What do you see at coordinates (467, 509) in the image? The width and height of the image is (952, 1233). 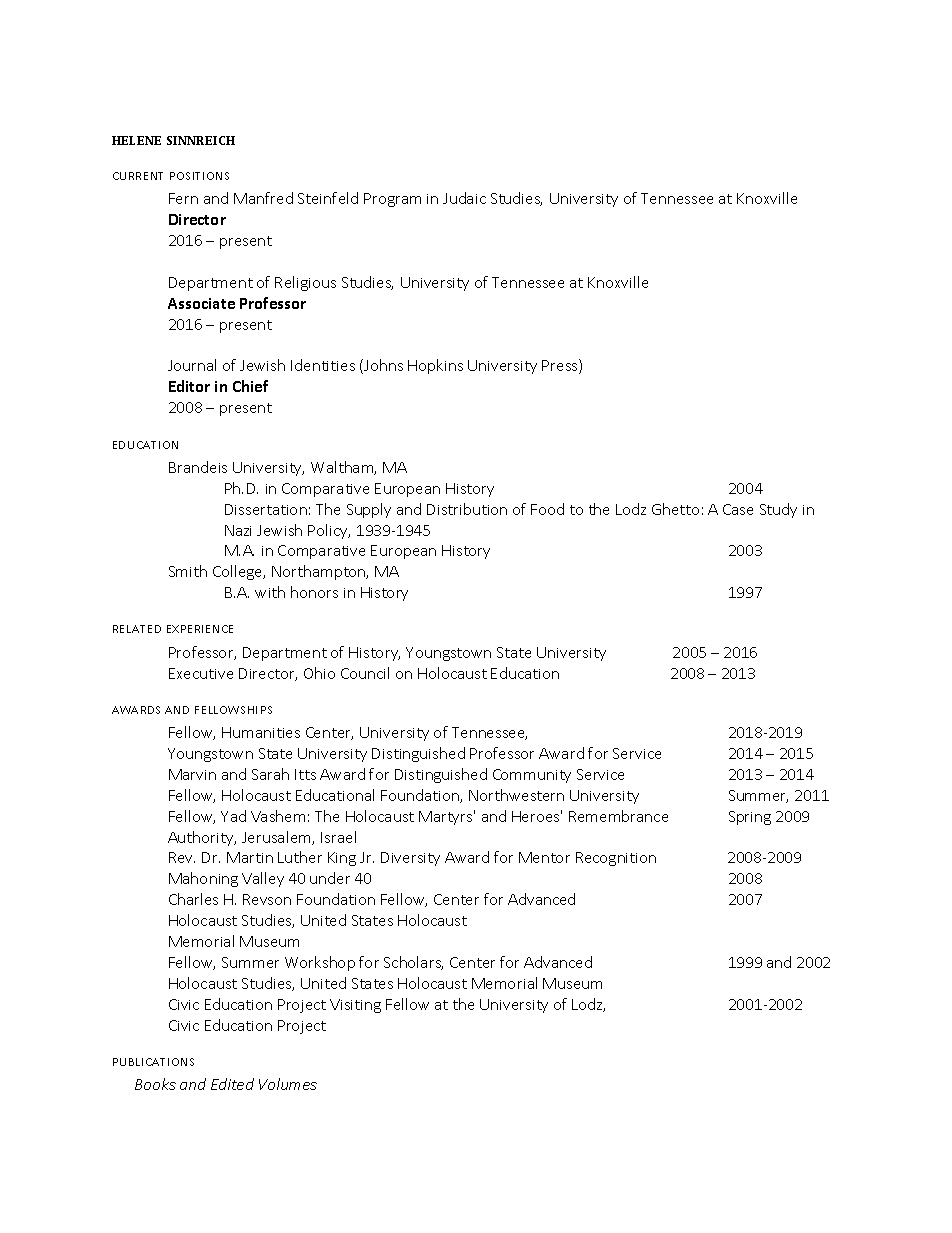 I see `Distribution` at bounding box center [467, 509].
